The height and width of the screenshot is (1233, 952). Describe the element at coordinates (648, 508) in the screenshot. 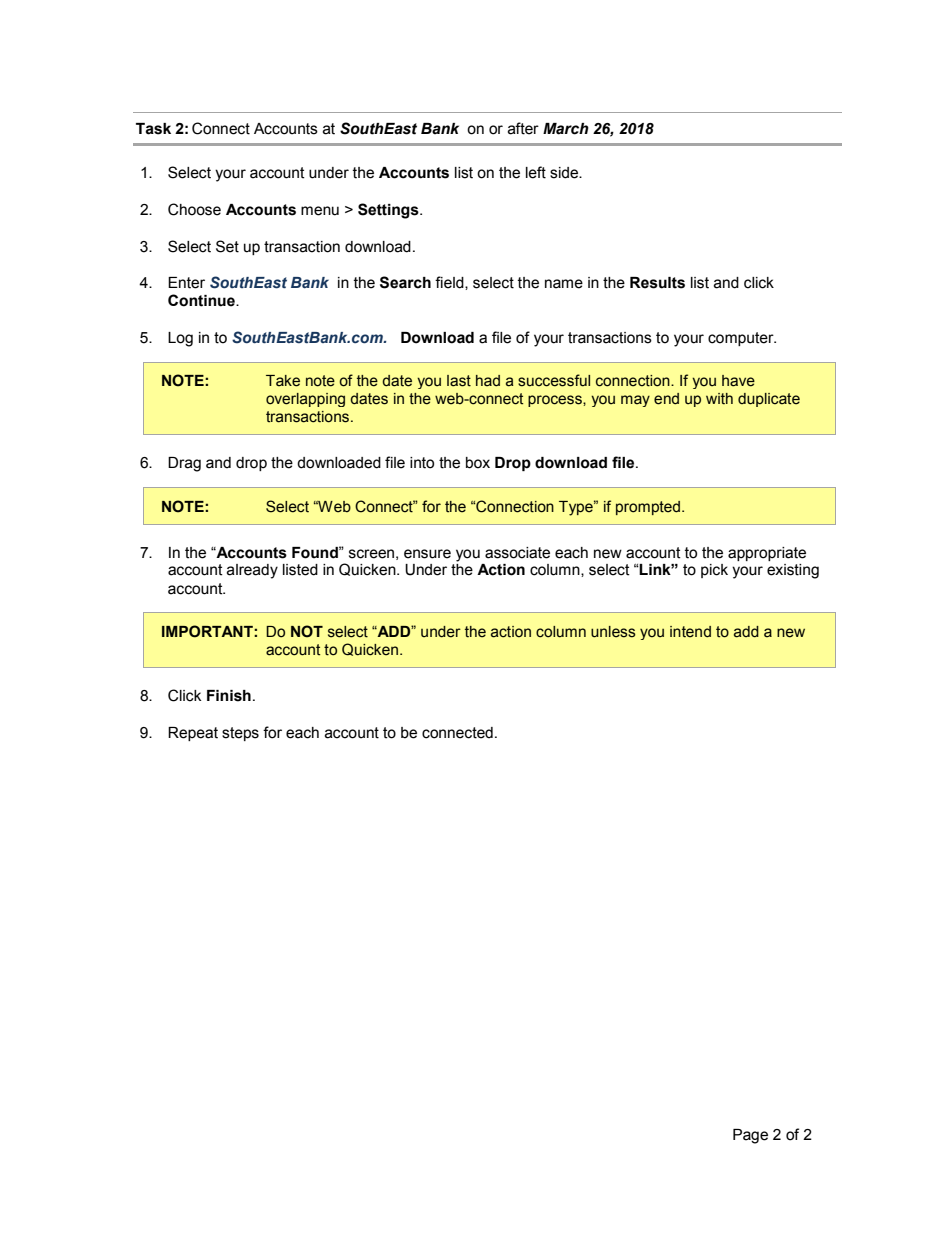

I see `prompted` at that location.
